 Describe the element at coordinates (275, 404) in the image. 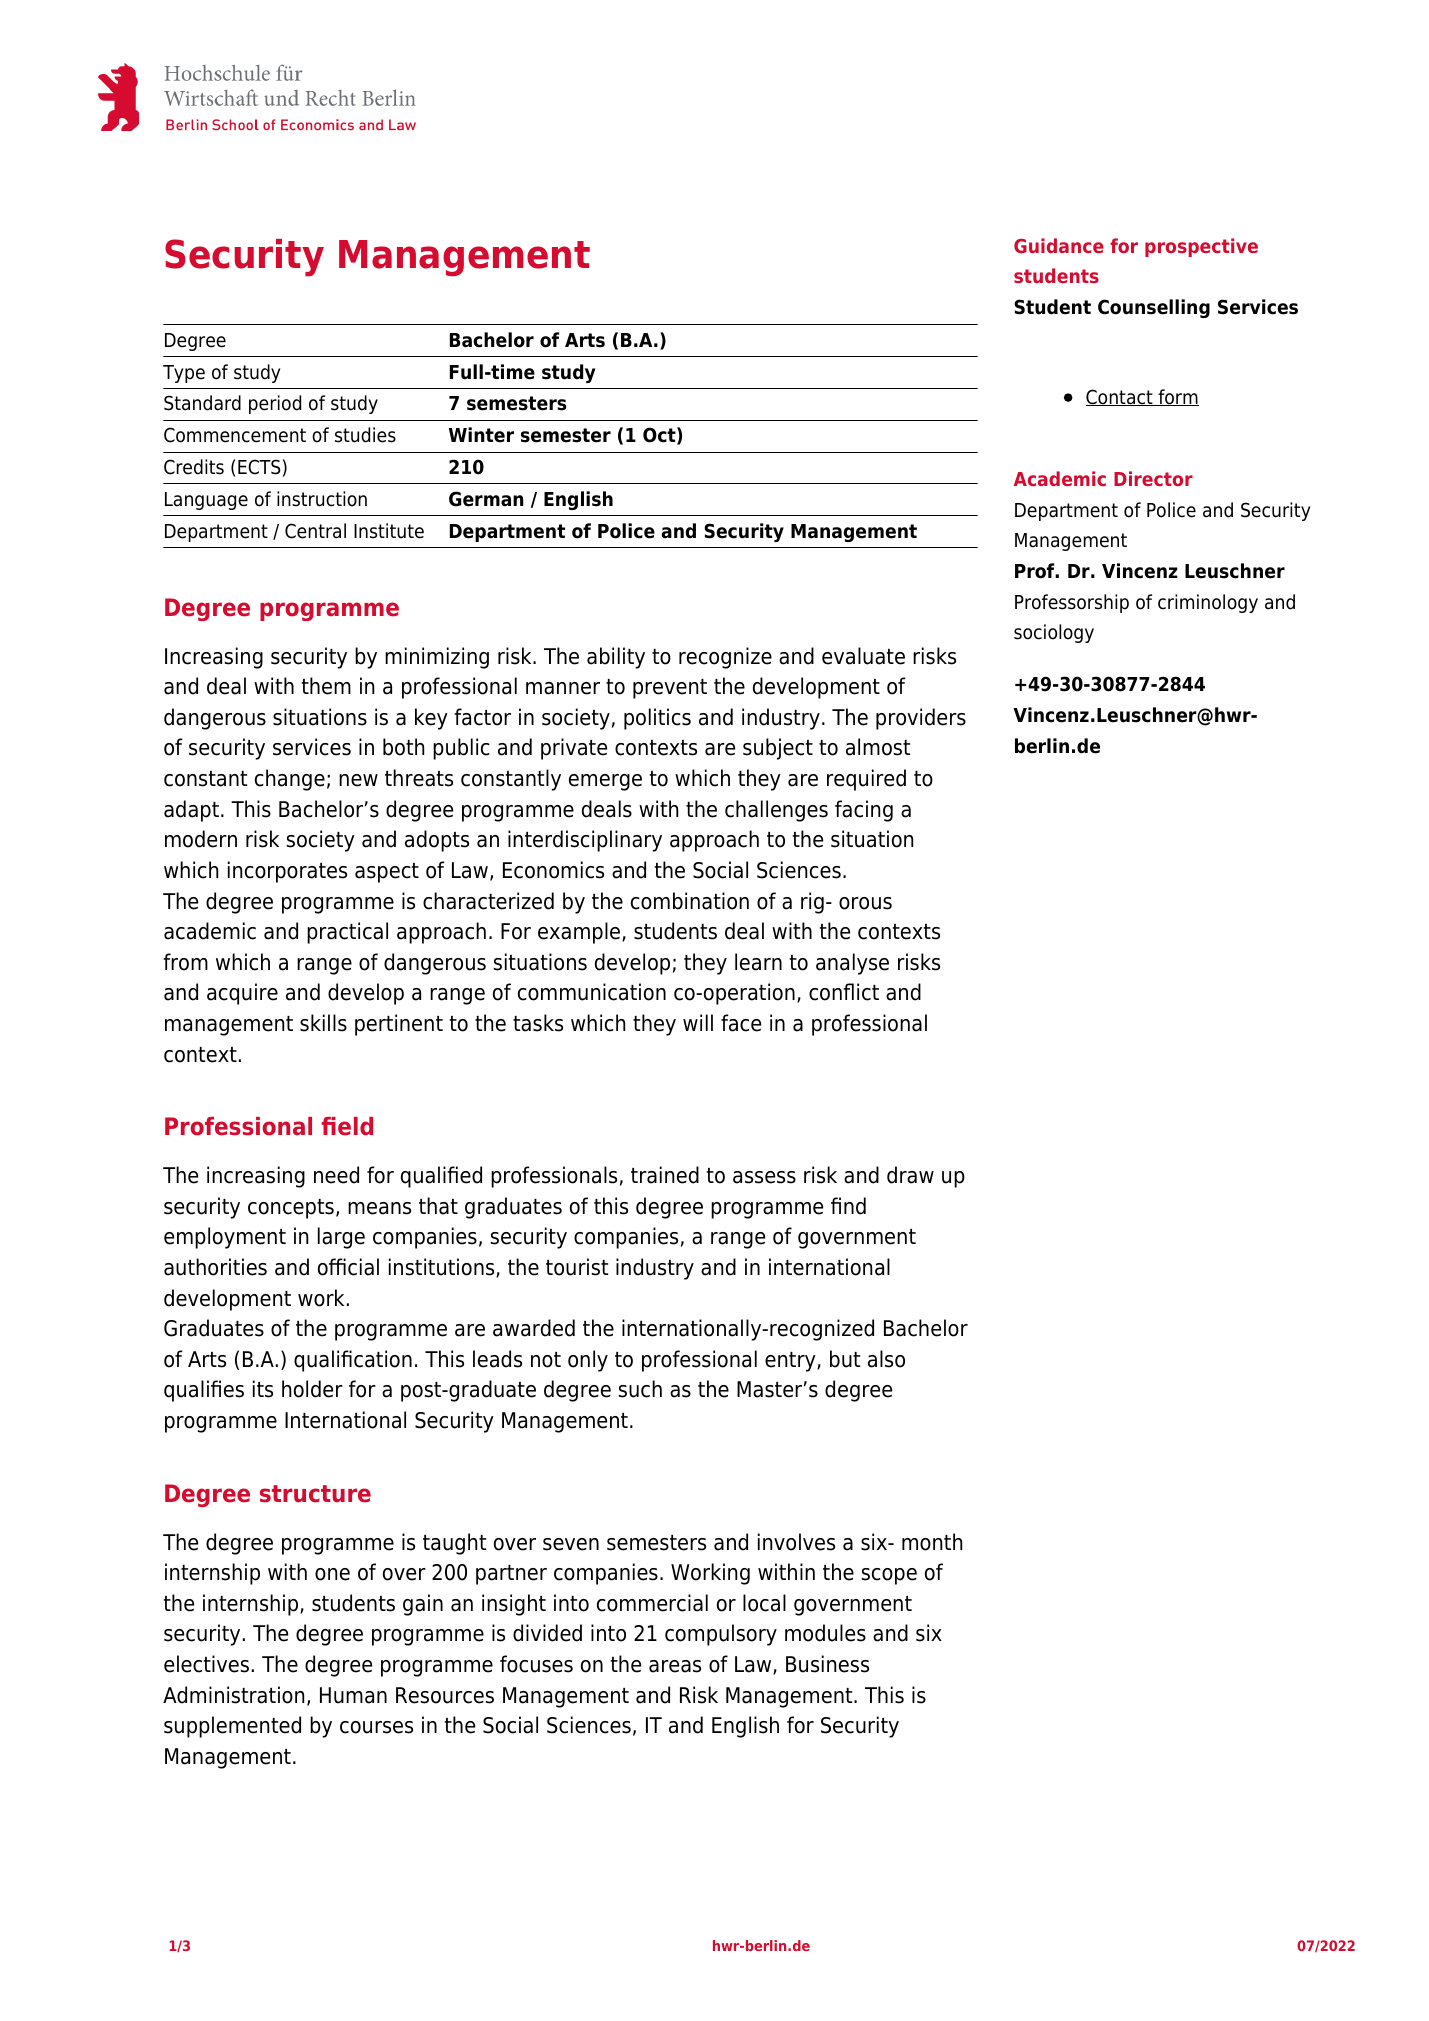

I see `period` at that location.
